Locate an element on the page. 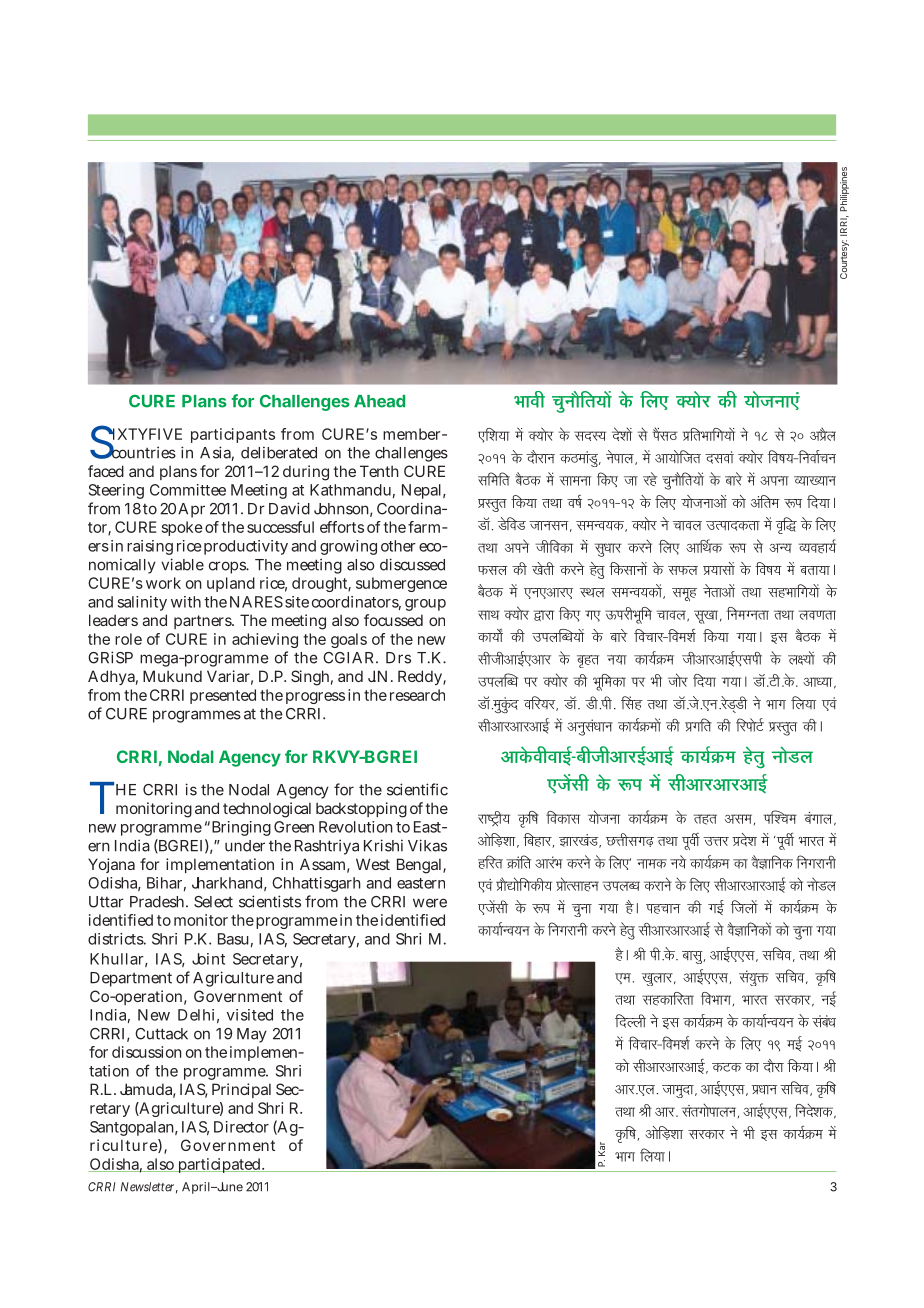 The image size is (924, 1308). Bringing is located at coordinates (240, 828).
